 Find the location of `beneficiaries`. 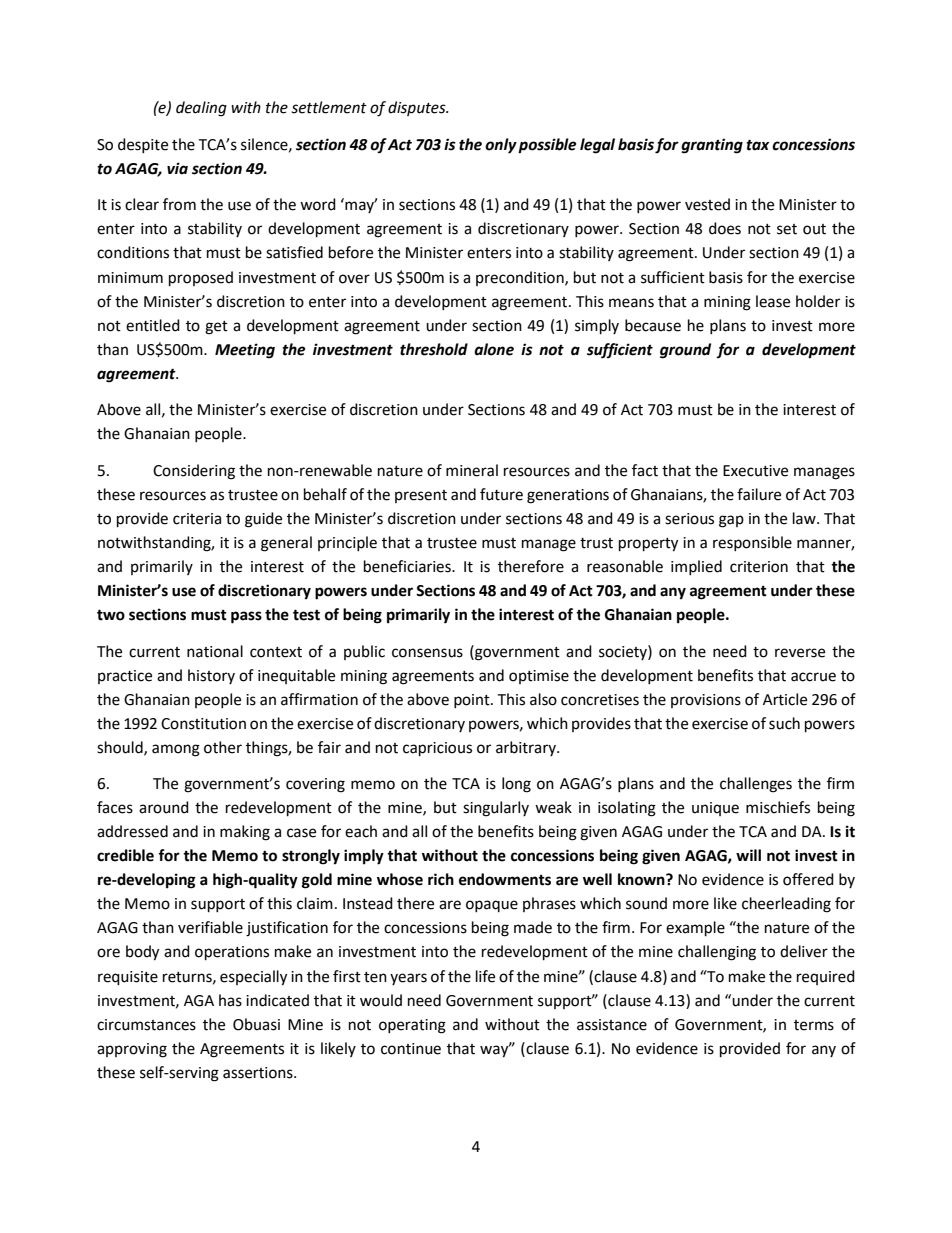

beneficiaries is located at coordinates (408, 566).
